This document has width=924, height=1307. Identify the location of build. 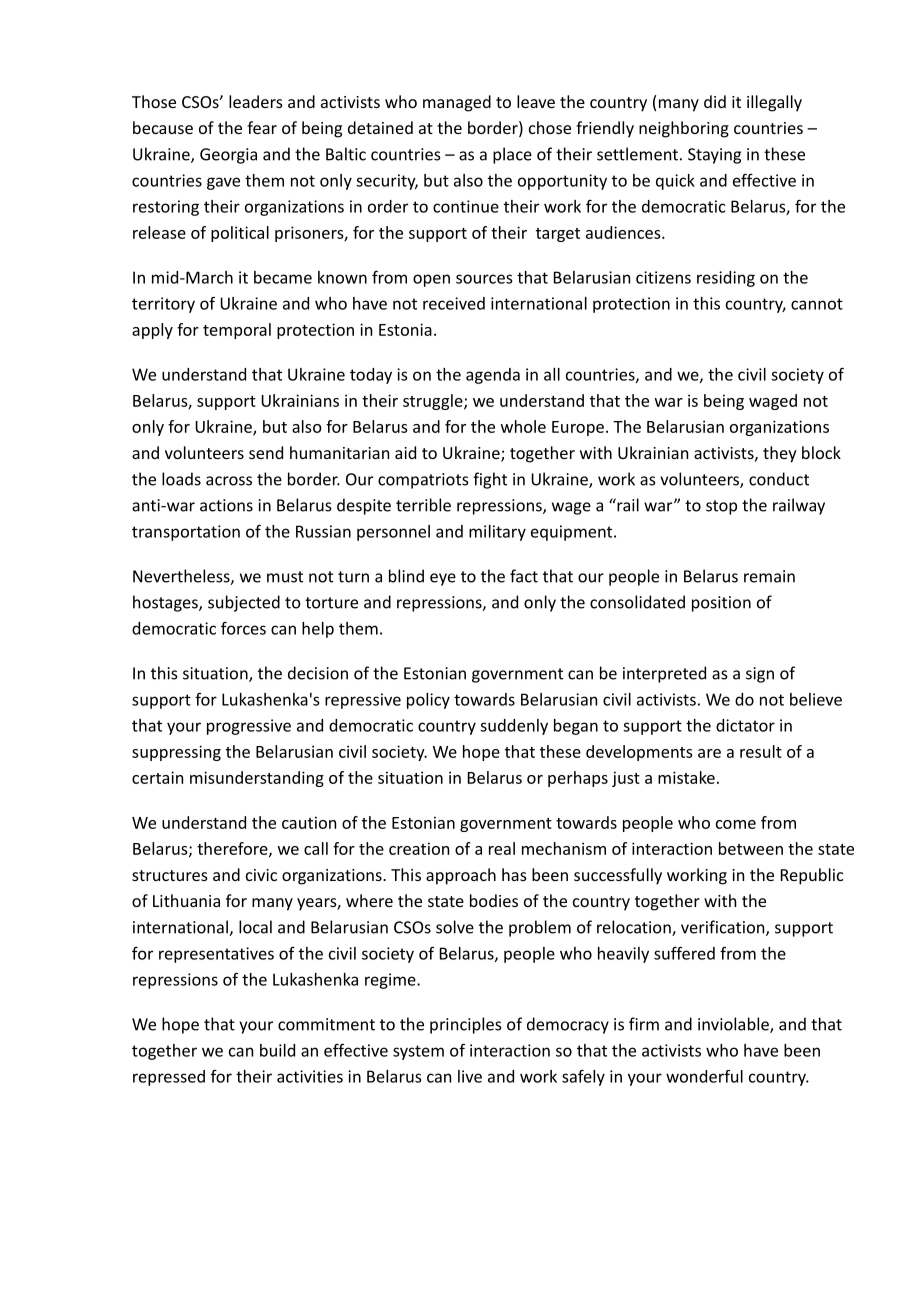
(277, 1050).
